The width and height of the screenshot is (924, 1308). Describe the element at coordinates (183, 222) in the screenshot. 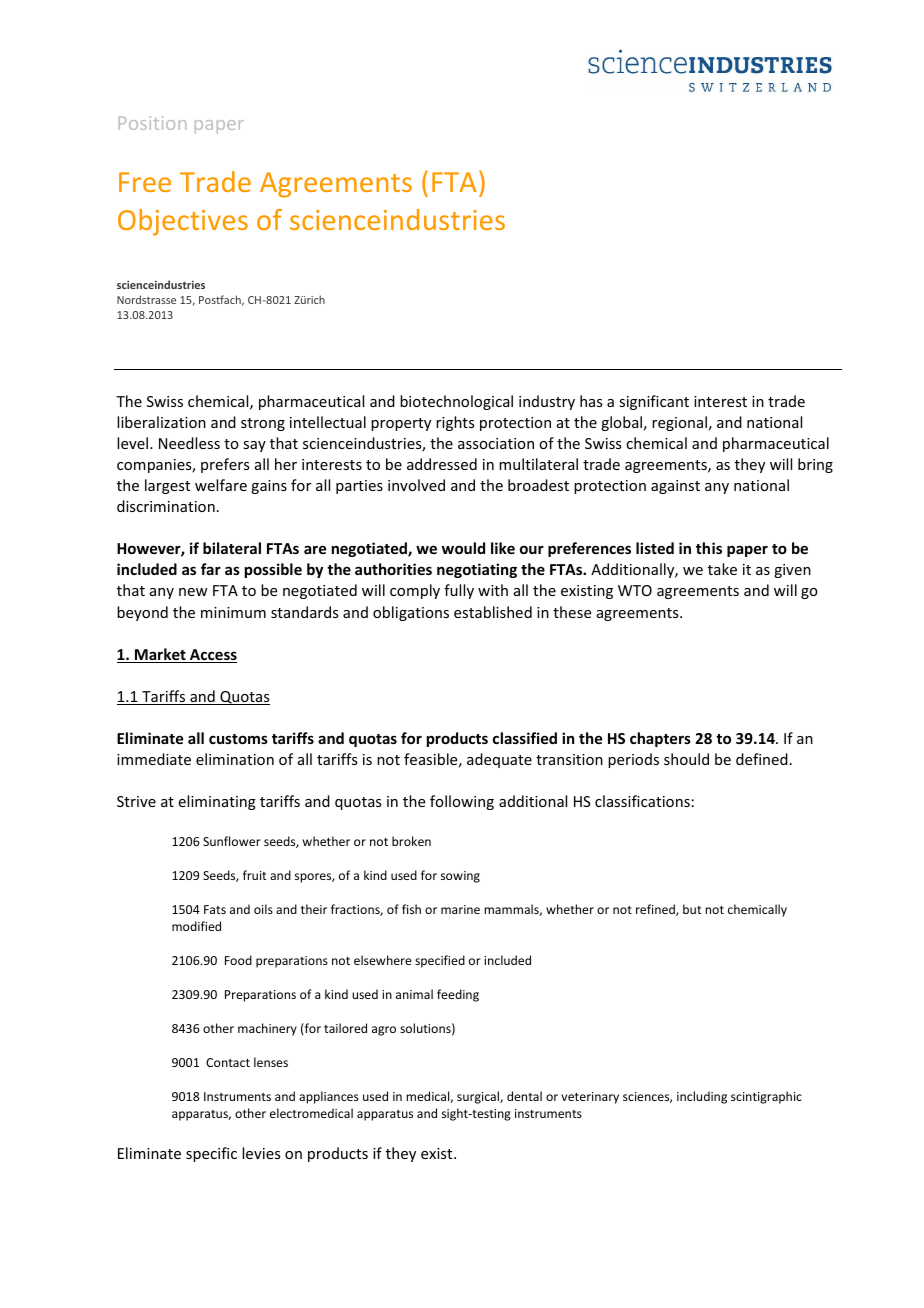

I see `Objectives` at that location.
